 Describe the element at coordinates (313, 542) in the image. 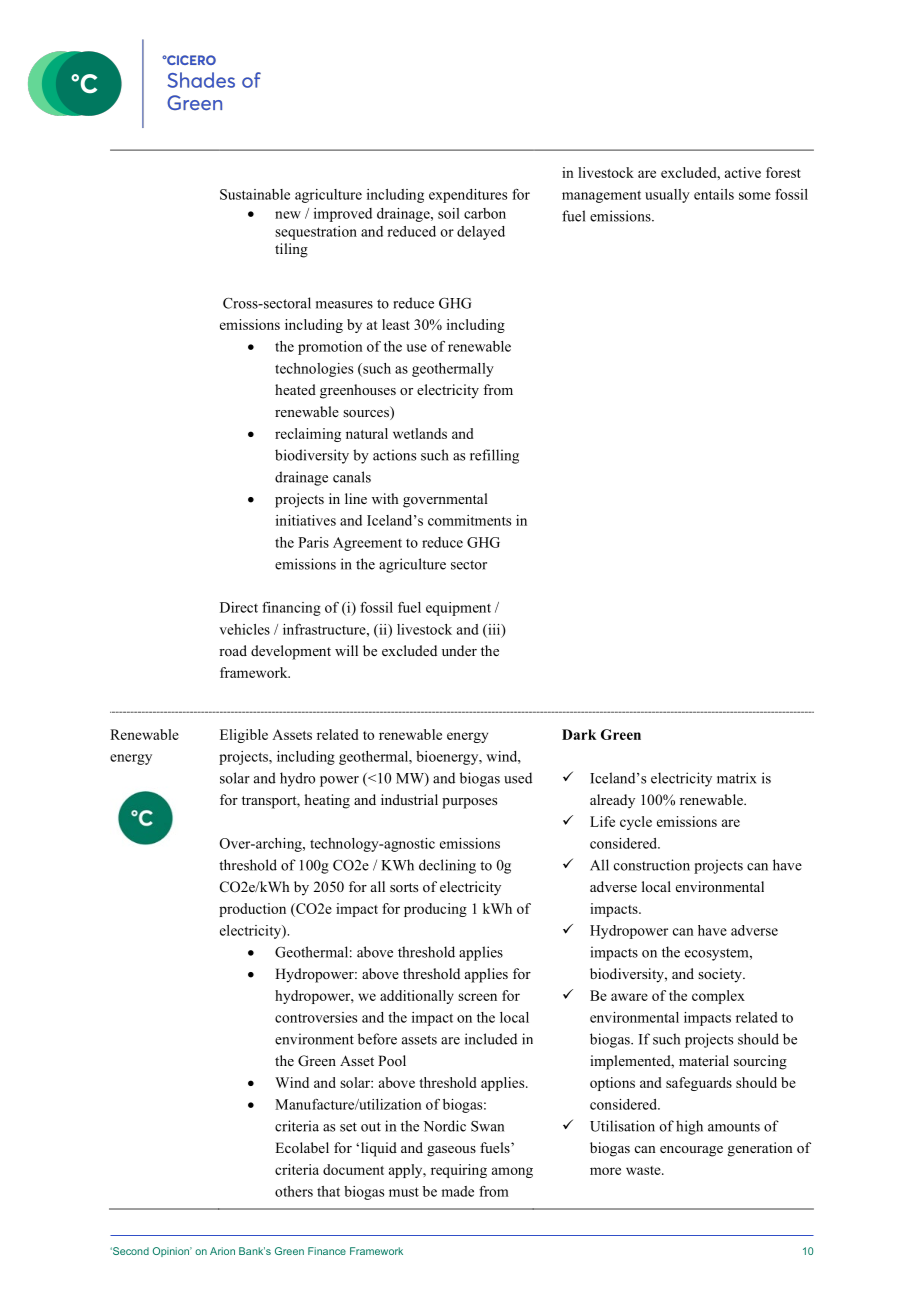

I see `Paris` at that location.
